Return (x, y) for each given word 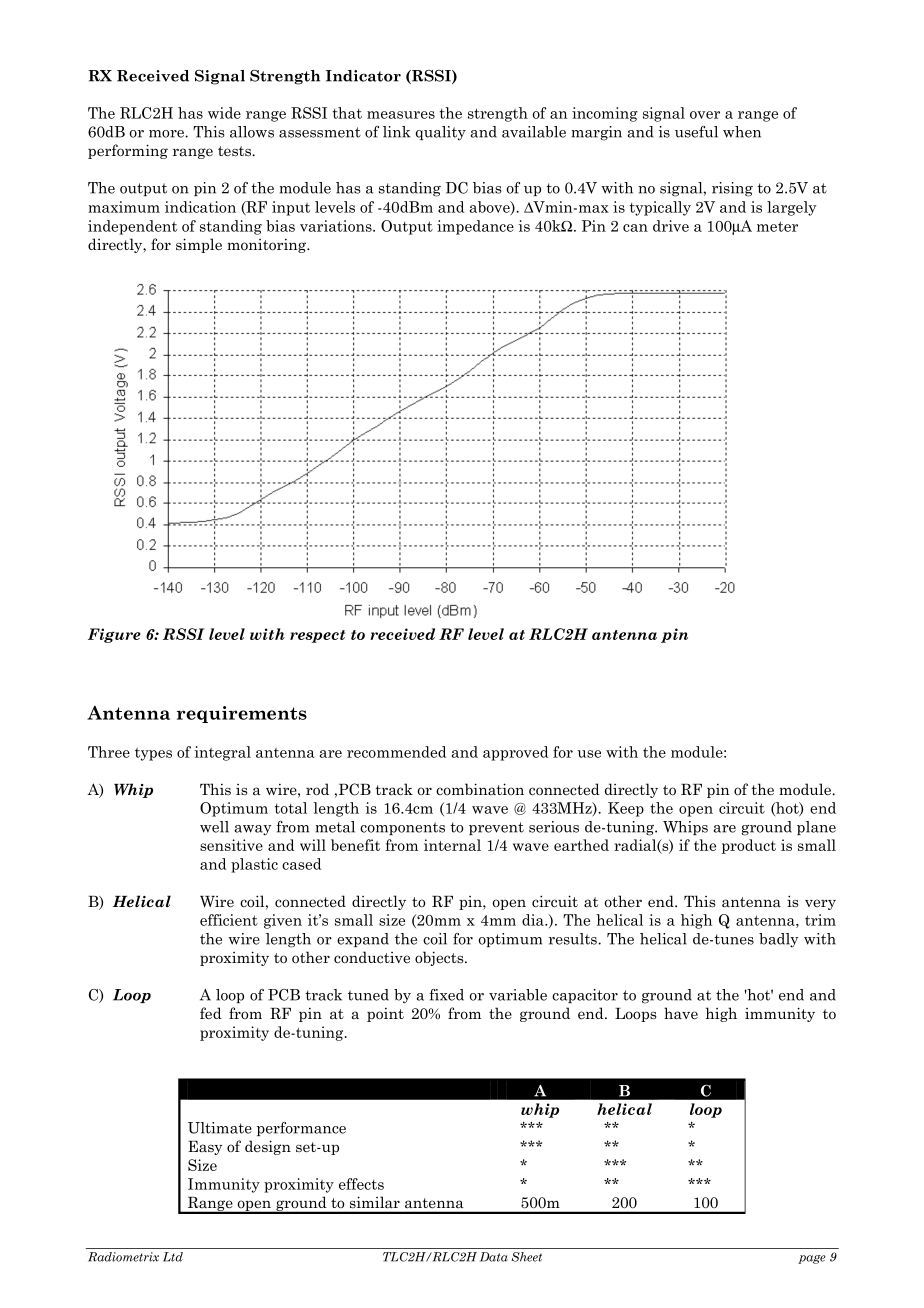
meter (777, 226)
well (214, 827)
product (749, 846)
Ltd (173, 1257)
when (742, 132)
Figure (114, 635)
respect (317, 636)
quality (441, 133)
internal (452, 845)
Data (494, 1257)
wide (224, 113)
